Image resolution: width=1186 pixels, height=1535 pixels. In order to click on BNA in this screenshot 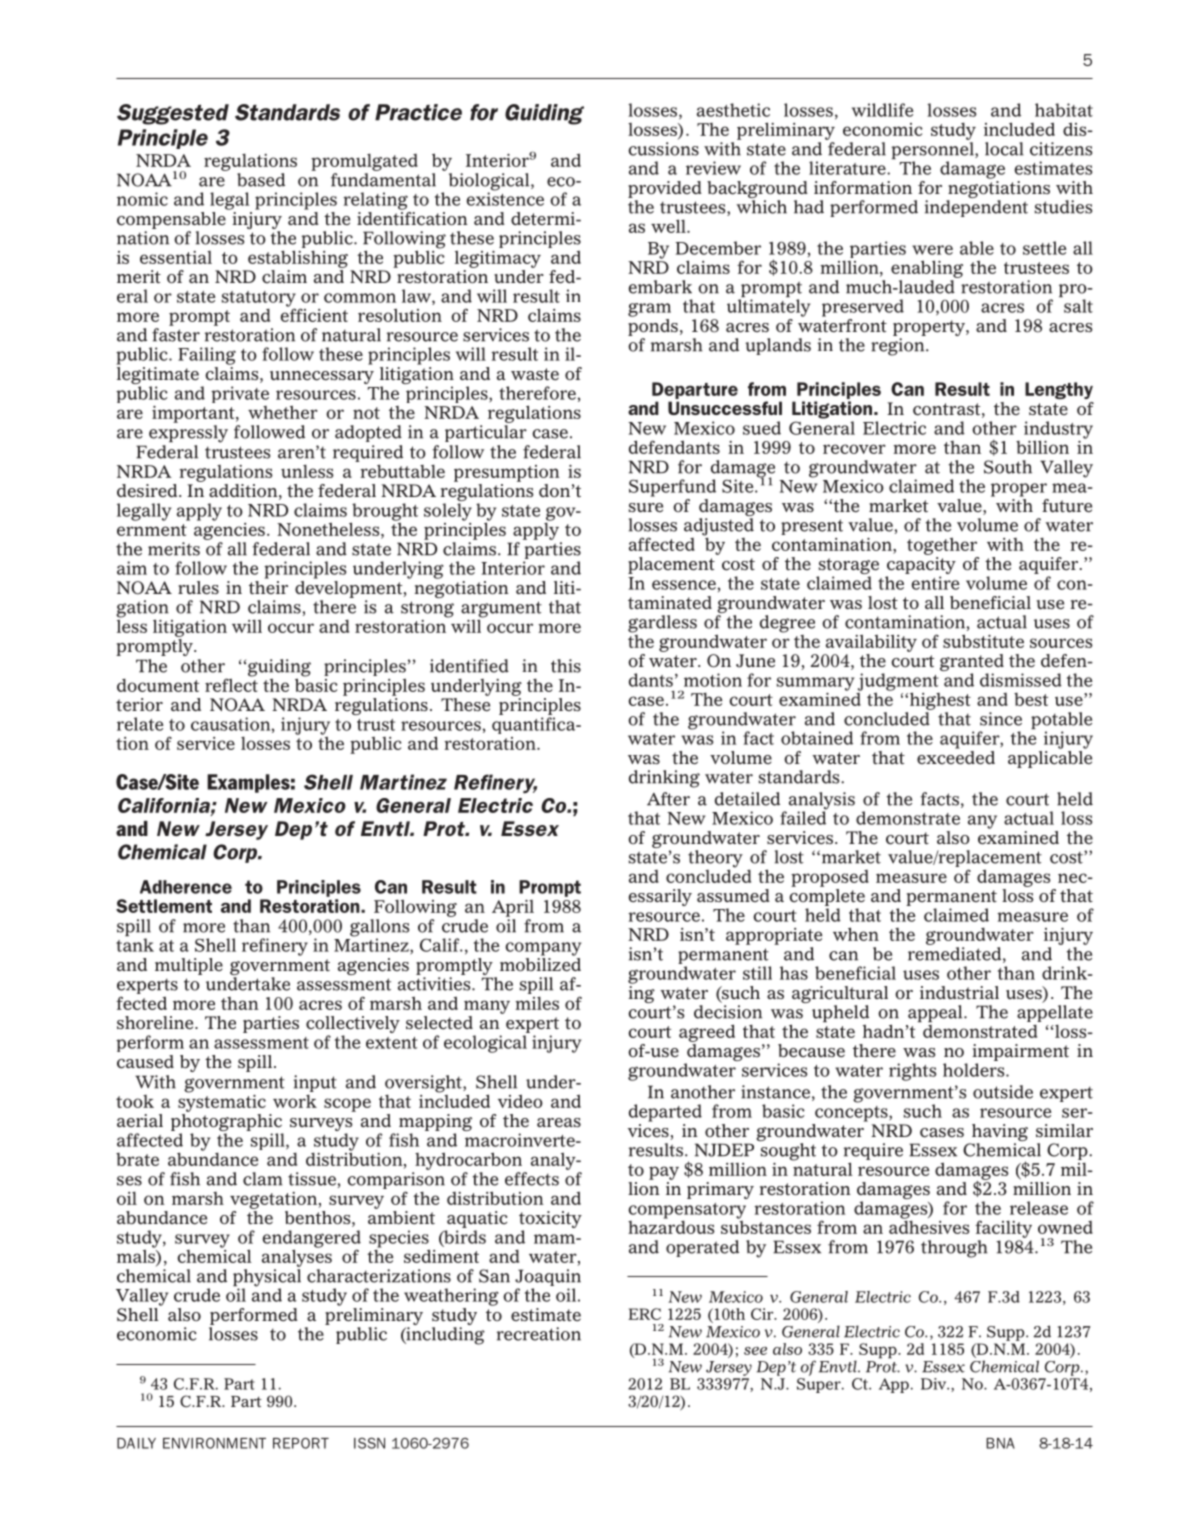, I will do `click(1000, 1443)`.
